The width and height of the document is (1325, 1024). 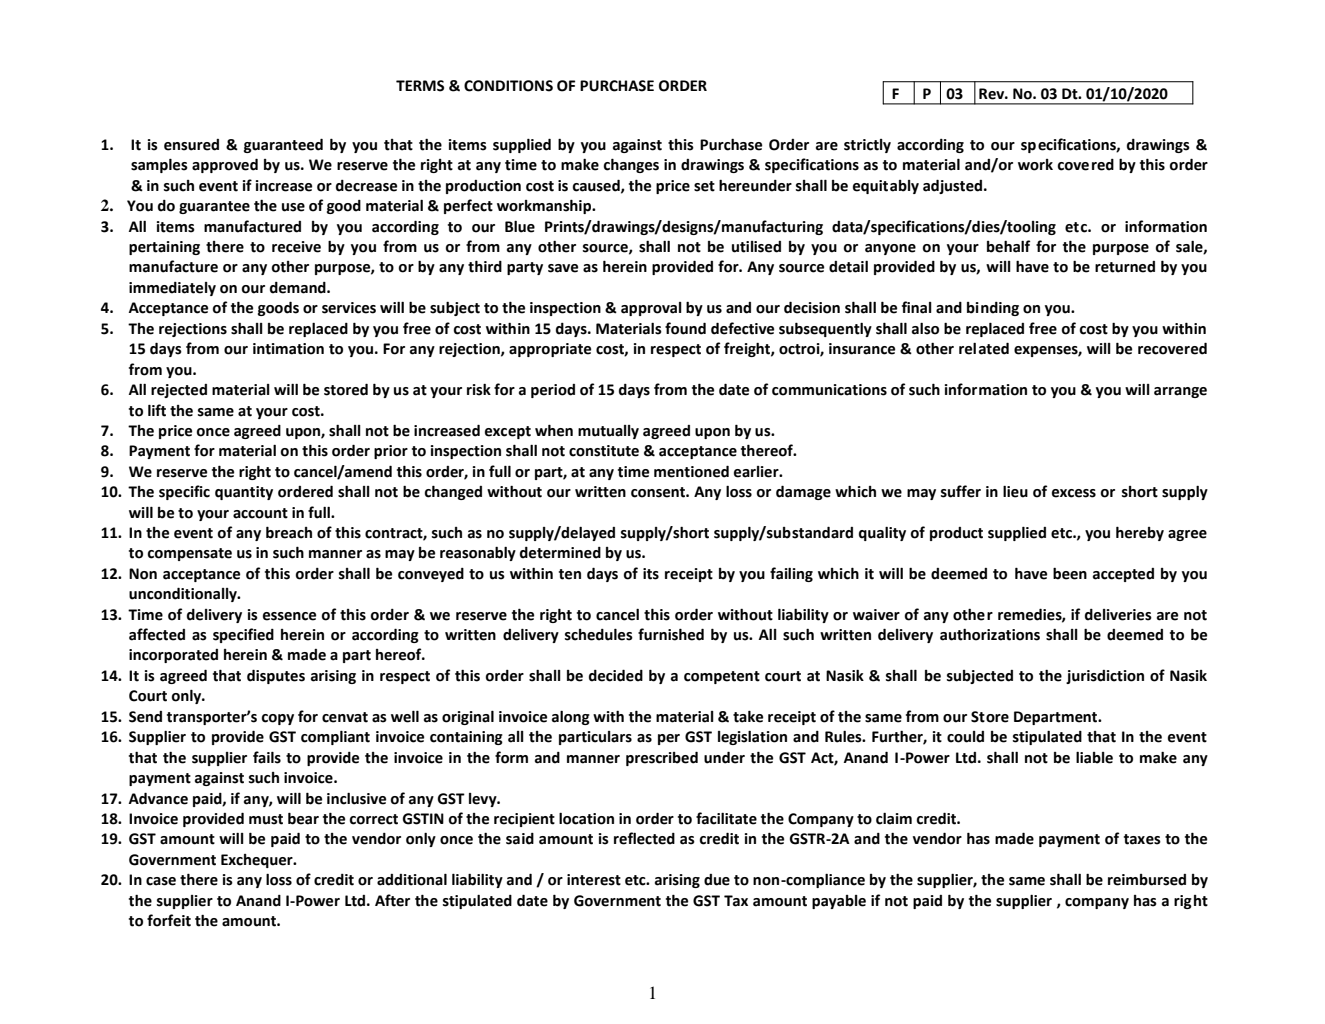 What do you see at coordinates (867, 146) in the document?
I see `strictly` at bounding box center [867, 146].
